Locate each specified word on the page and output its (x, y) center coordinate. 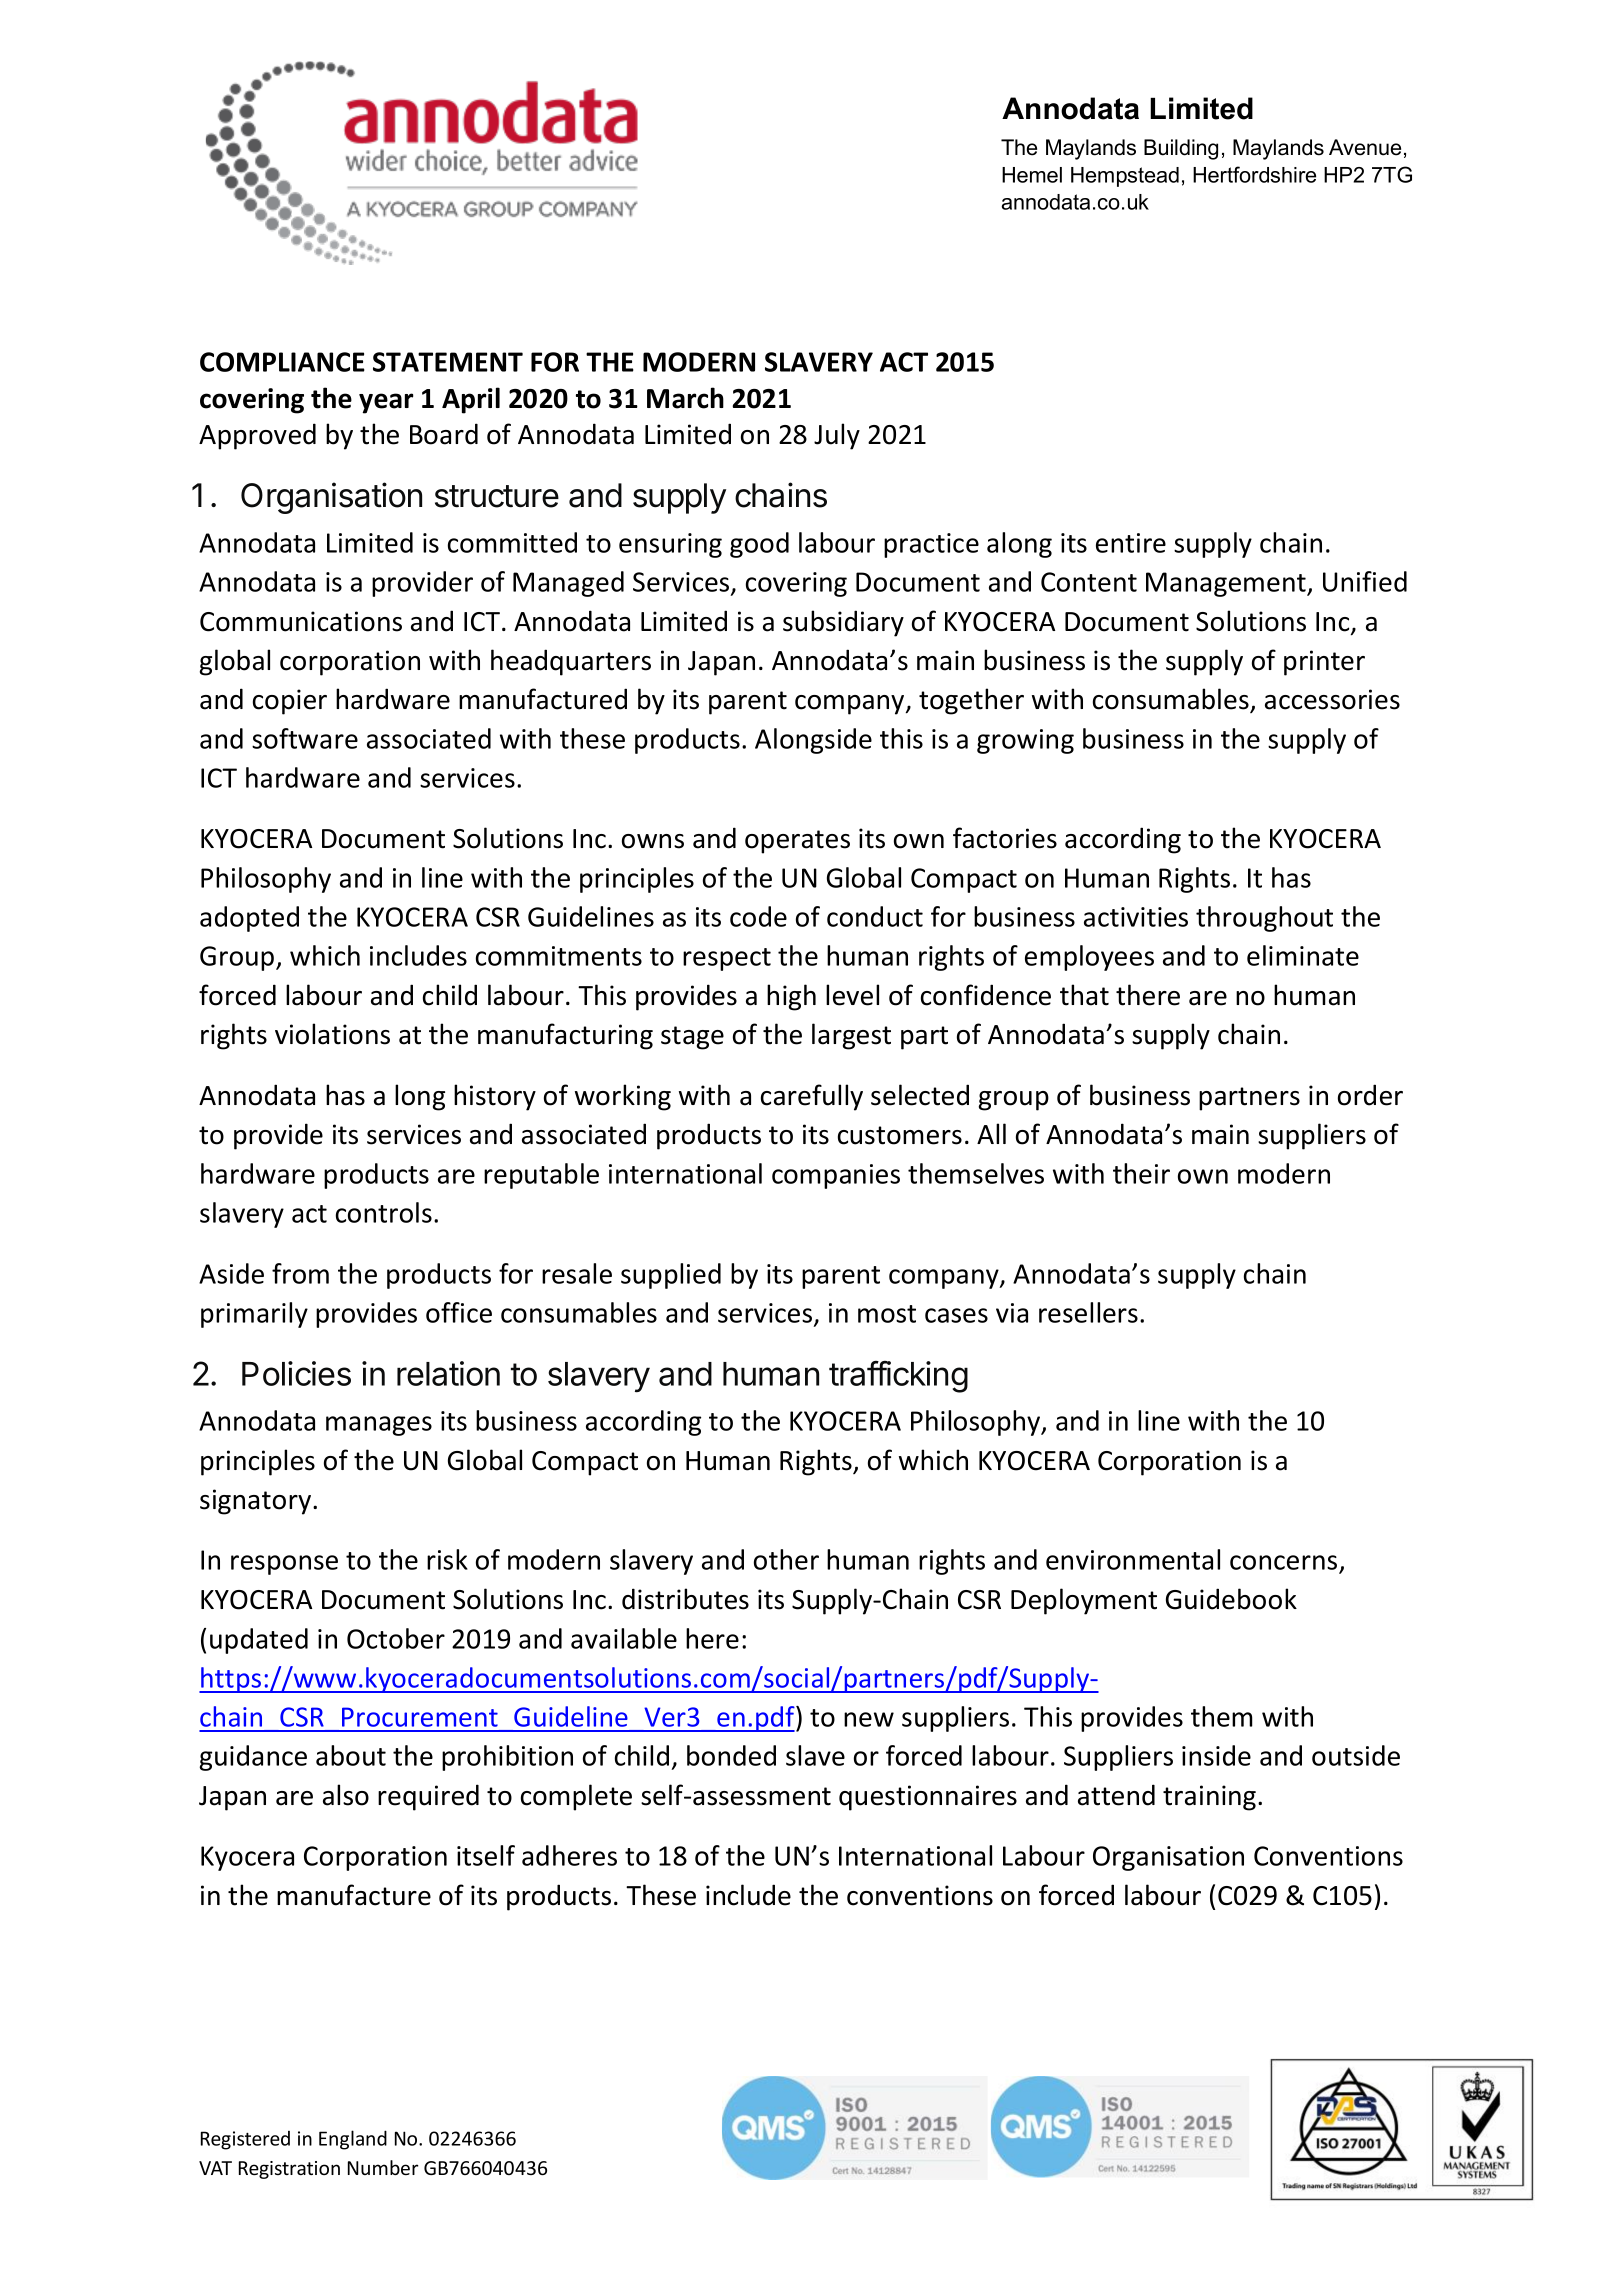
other (786, 1559)
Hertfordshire (1254, 174)
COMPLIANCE (282, 362)
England (353, 2140)
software (305, 738)
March (685, 398)
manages (379, 1426)
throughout (1264, 919)
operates (797, 842)
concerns (1285, 1564)
